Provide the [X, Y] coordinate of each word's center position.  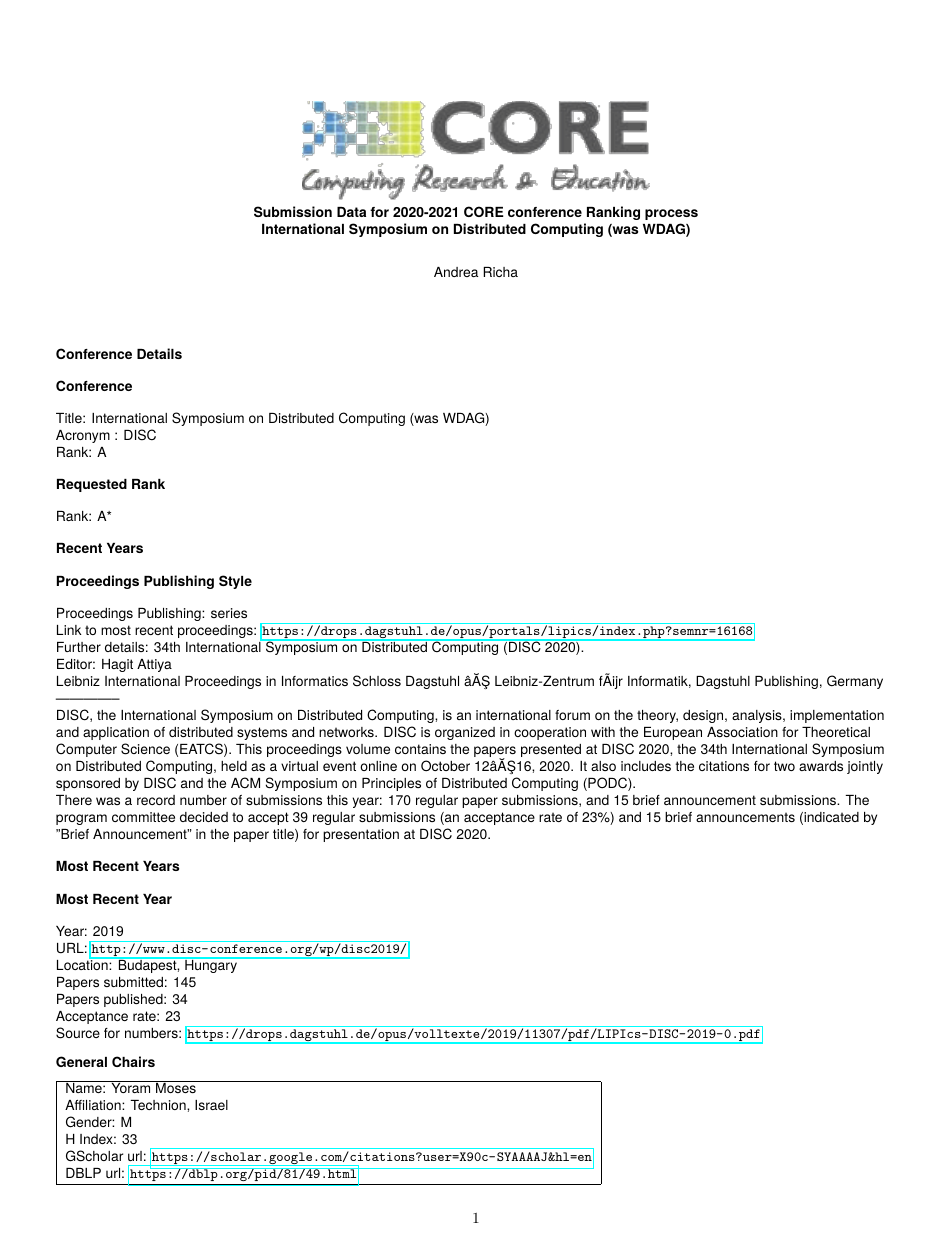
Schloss [377, 681]
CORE [484, 211]
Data [351, 212]
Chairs [133, 1061]
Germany [855, 682]
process [671, 214]
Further [79, 647]
